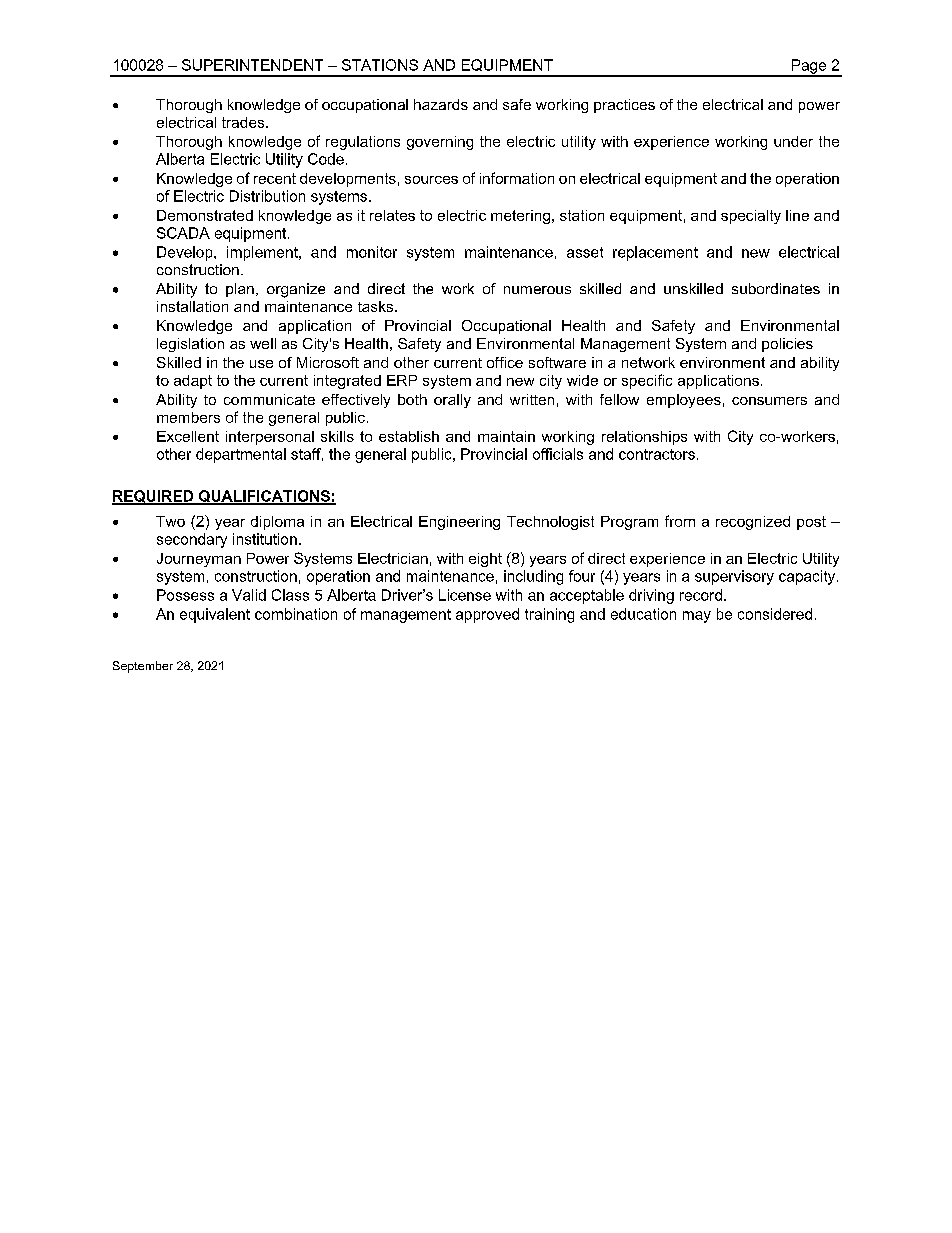  Describe the element at coordinates (487, 615) in the image. I see `approved` at that location.
